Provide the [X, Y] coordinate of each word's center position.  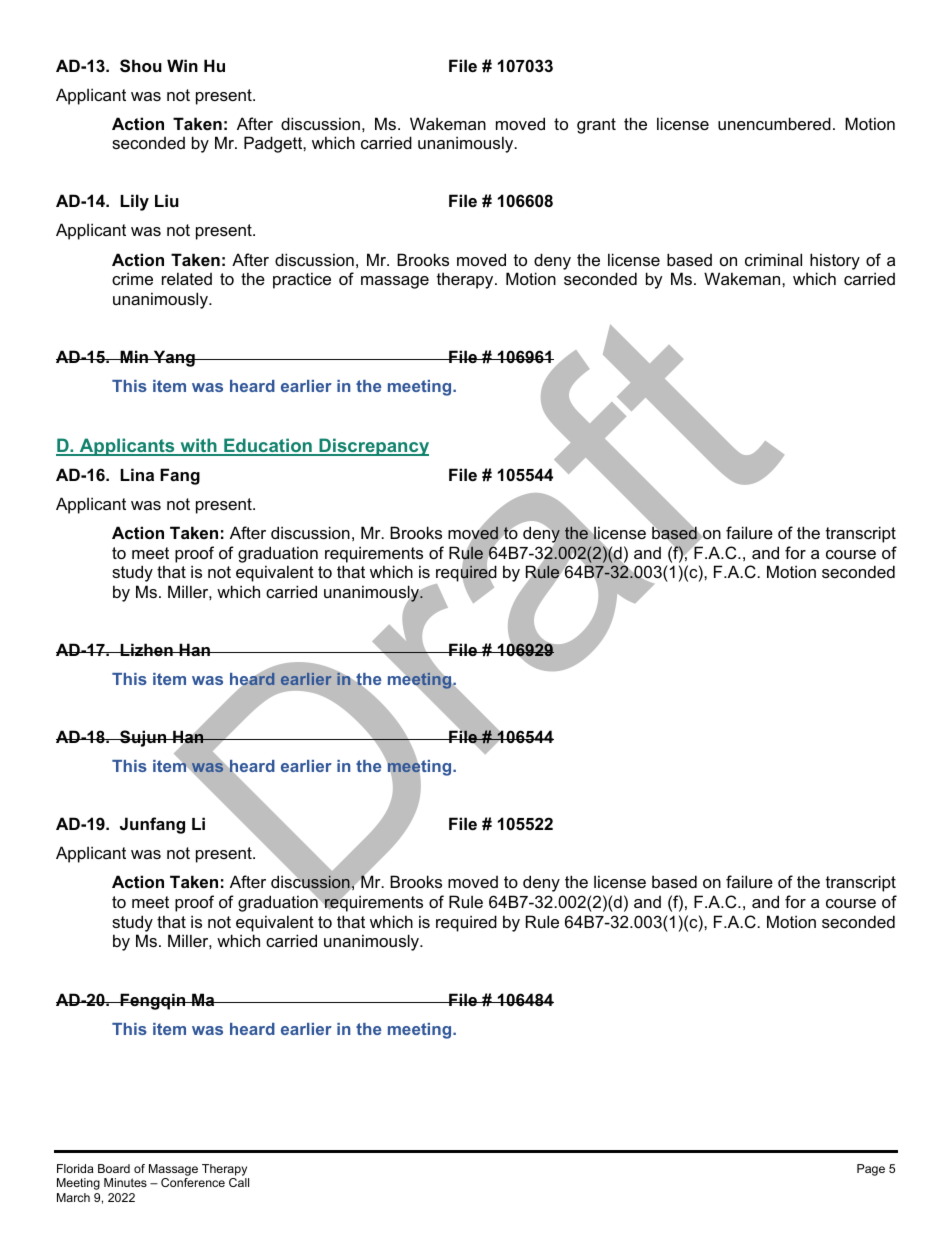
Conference [193, 1182]
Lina [137, 474]
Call [239, 1182]
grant [596, 126]
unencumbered [774, 123]
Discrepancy [373, 447]
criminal [773, 259]
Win [182, 65]
